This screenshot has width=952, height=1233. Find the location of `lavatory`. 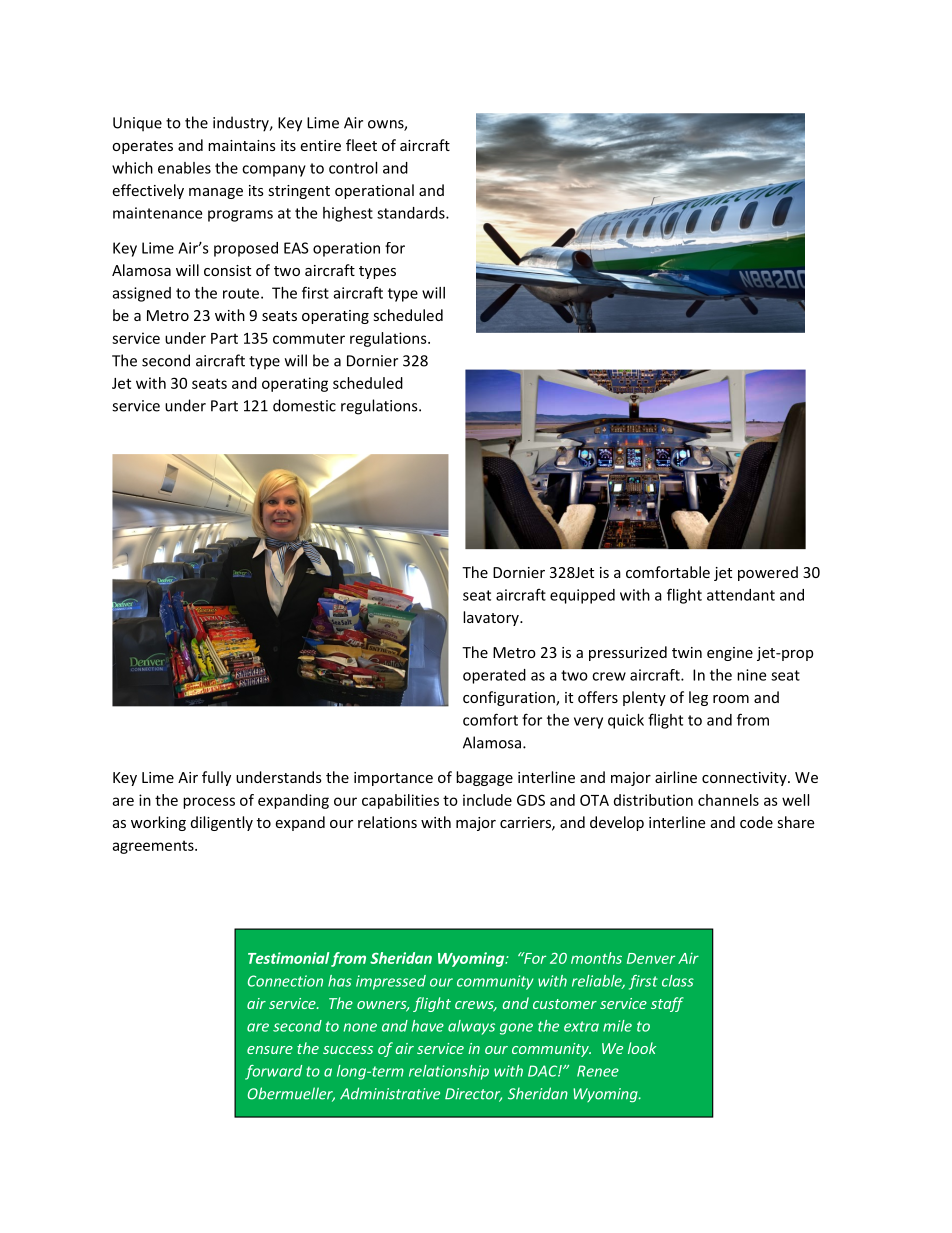

lavatory is located at coordinates (492, 618).
